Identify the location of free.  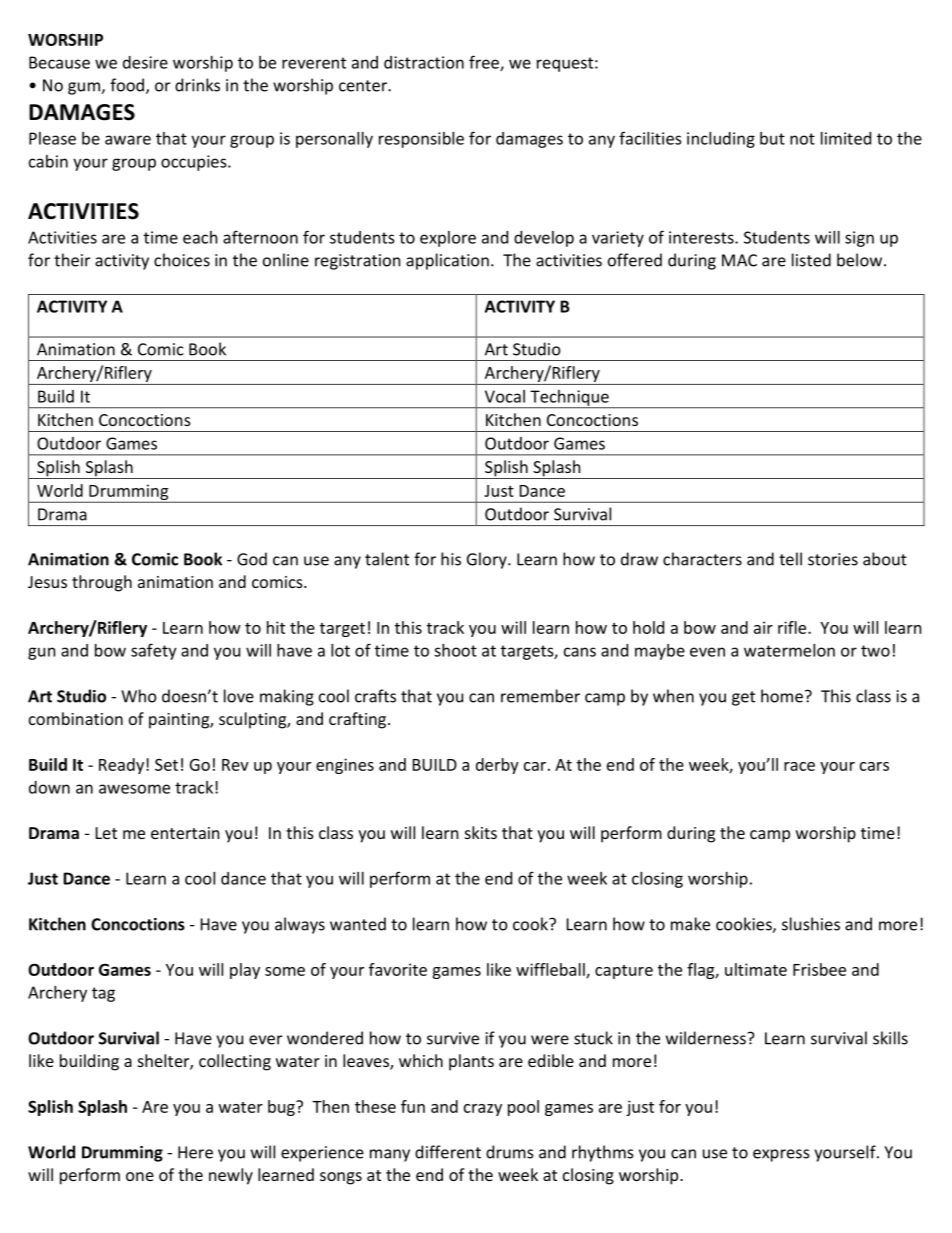
(485, 63).
